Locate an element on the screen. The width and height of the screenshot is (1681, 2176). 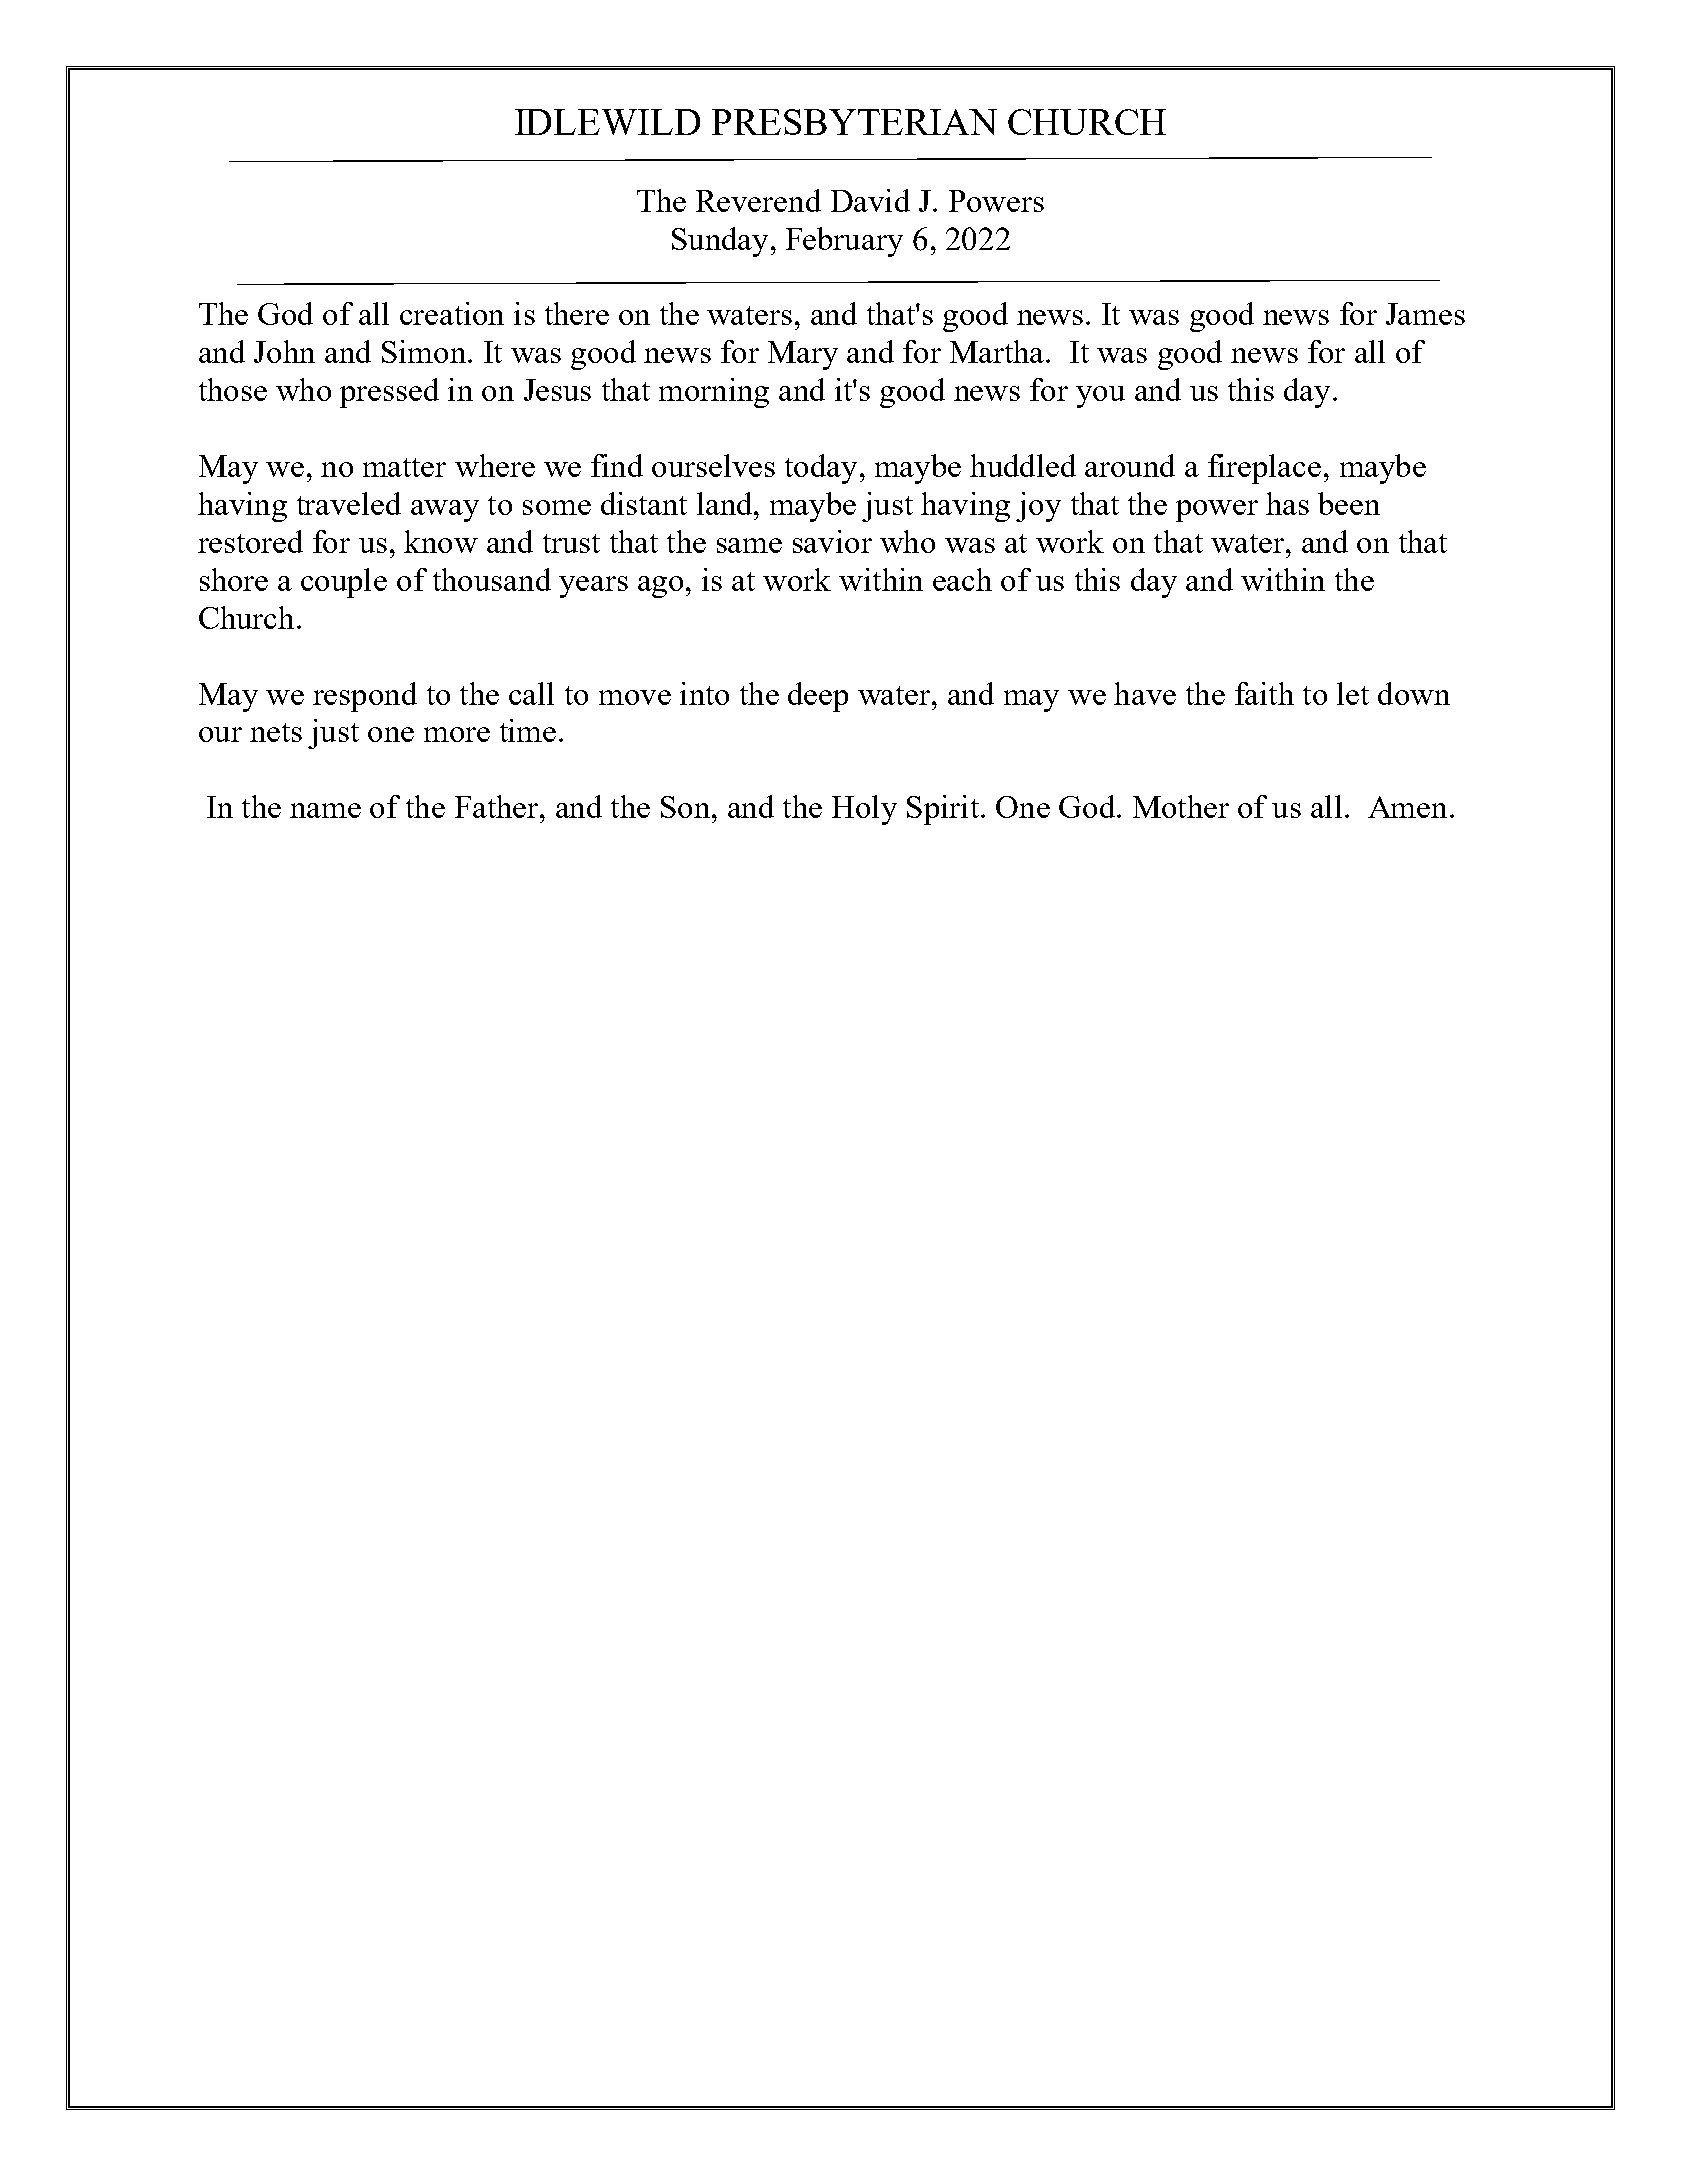
today is located at coordinates (821, 469).
